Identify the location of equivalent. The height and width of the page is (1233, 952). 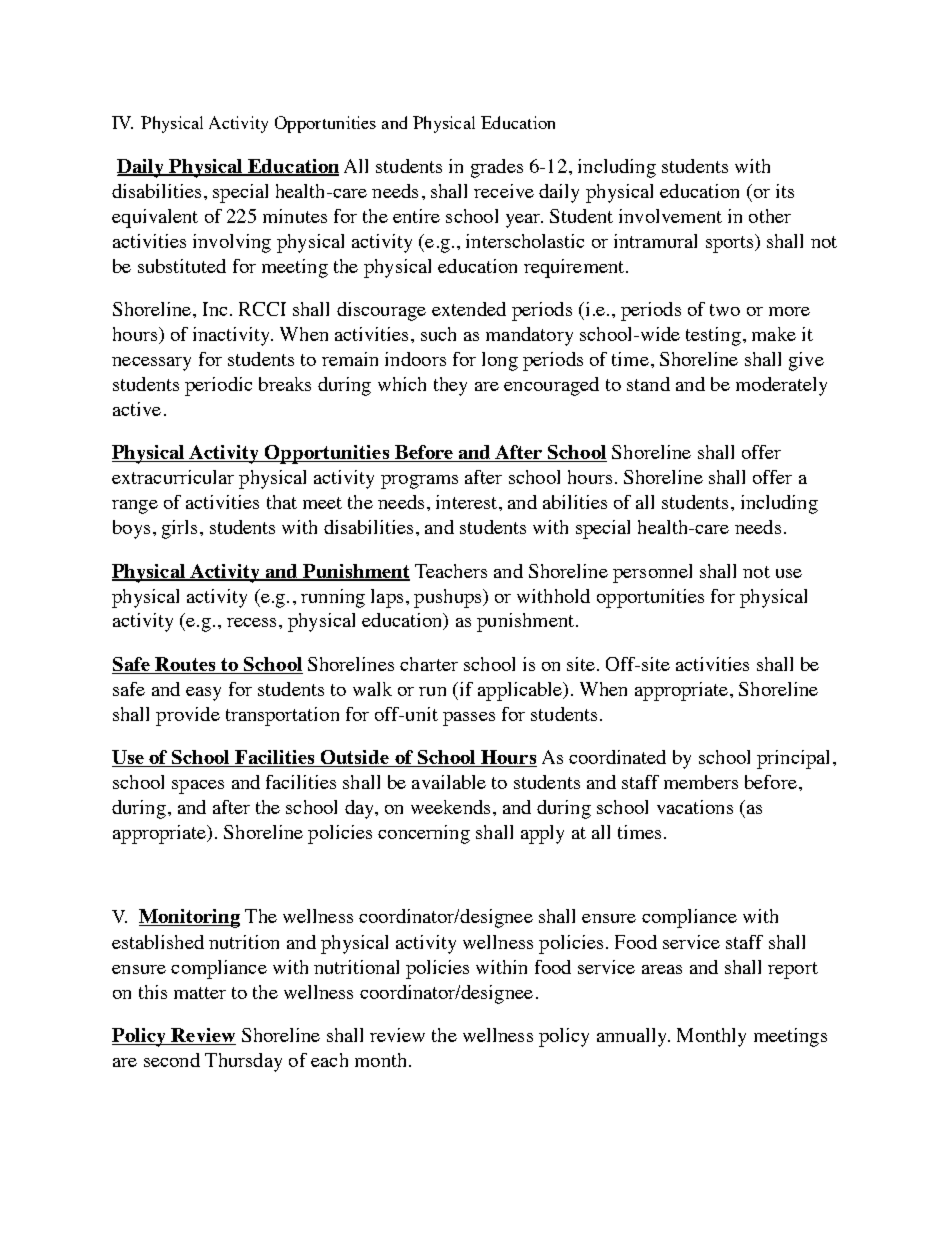
(155, 218).
